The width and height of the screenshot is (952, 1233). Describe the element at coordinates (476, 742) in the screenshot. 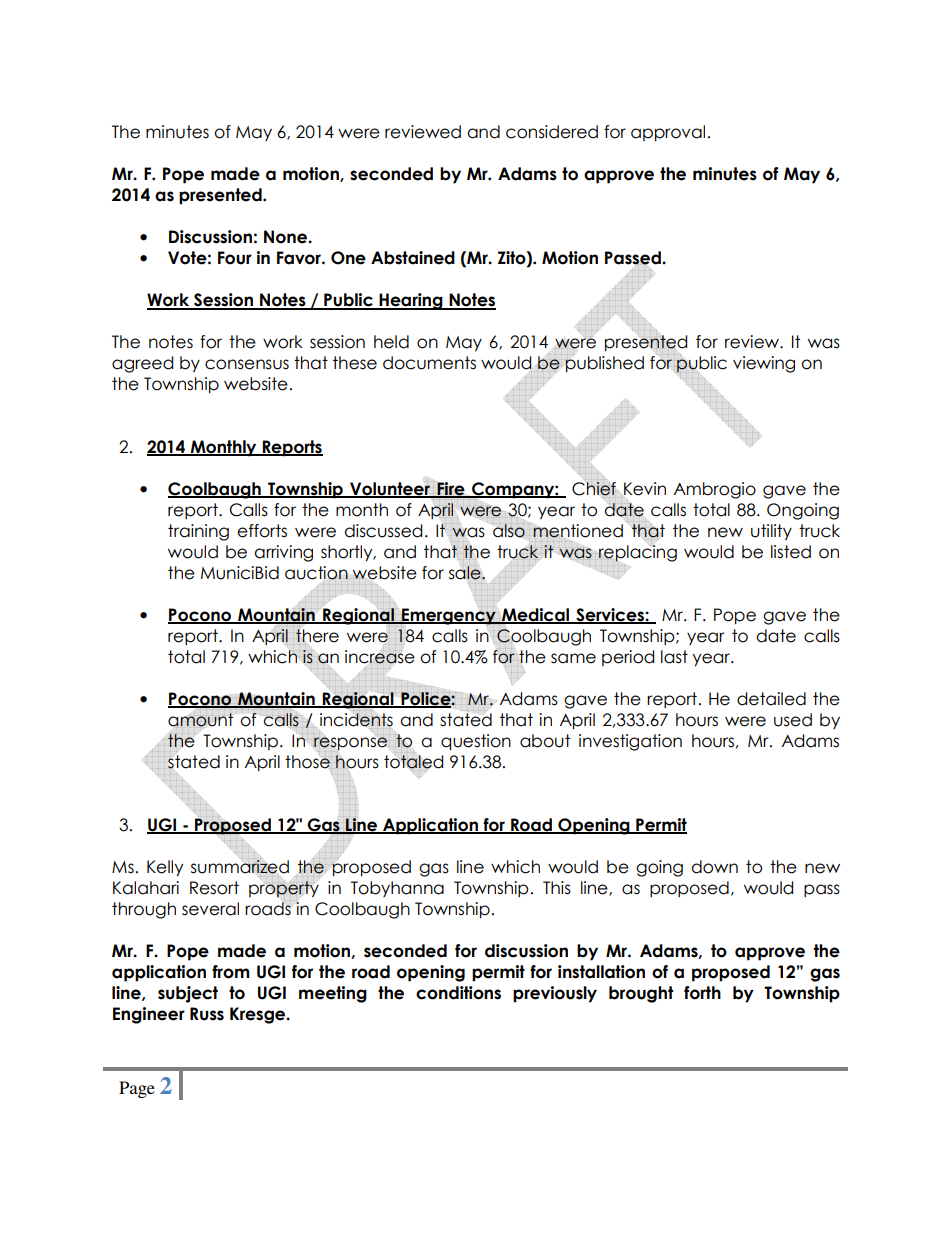

I see `question` at that location.
